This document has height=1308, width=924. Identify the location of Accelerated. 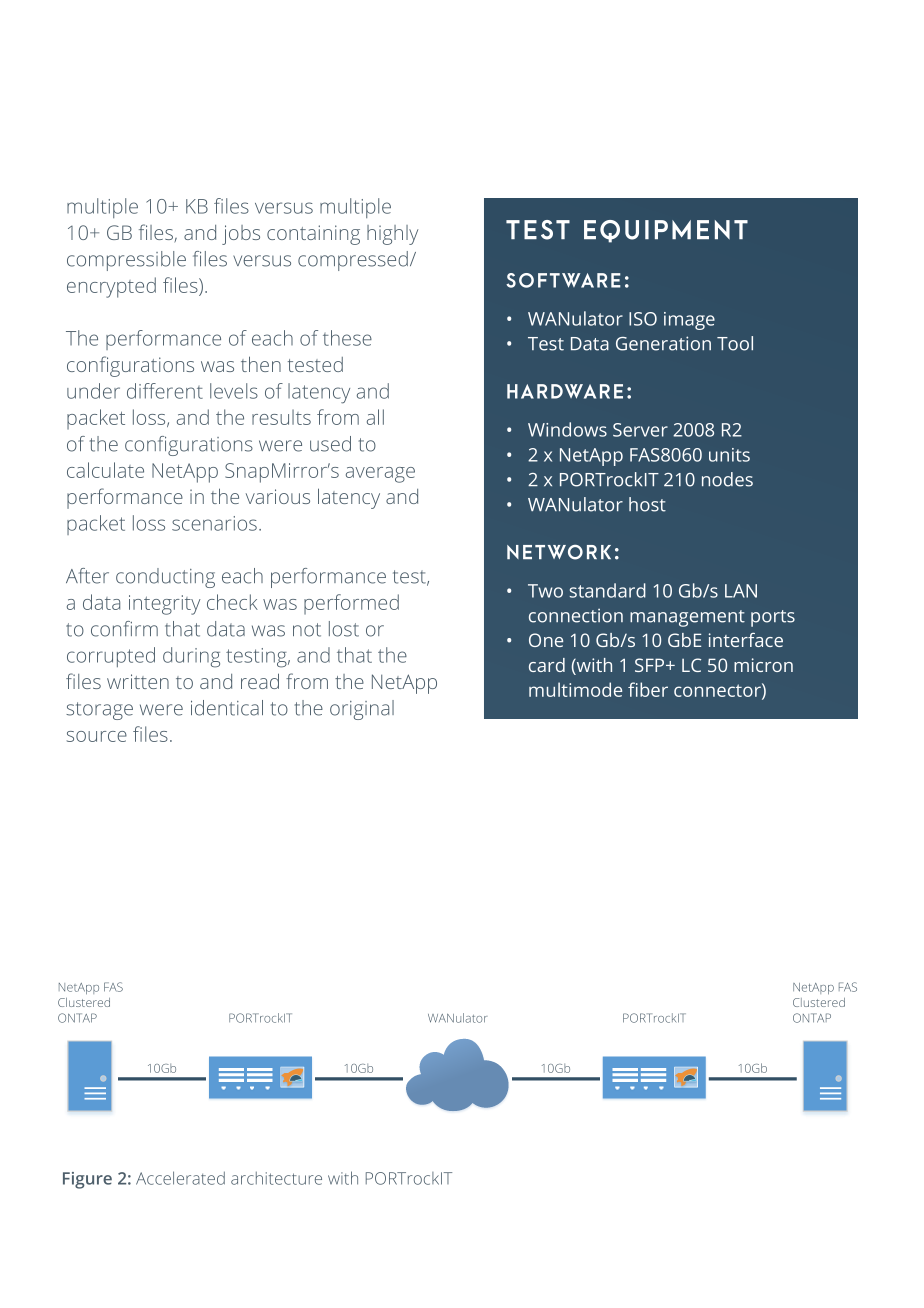
(180, 1178).
